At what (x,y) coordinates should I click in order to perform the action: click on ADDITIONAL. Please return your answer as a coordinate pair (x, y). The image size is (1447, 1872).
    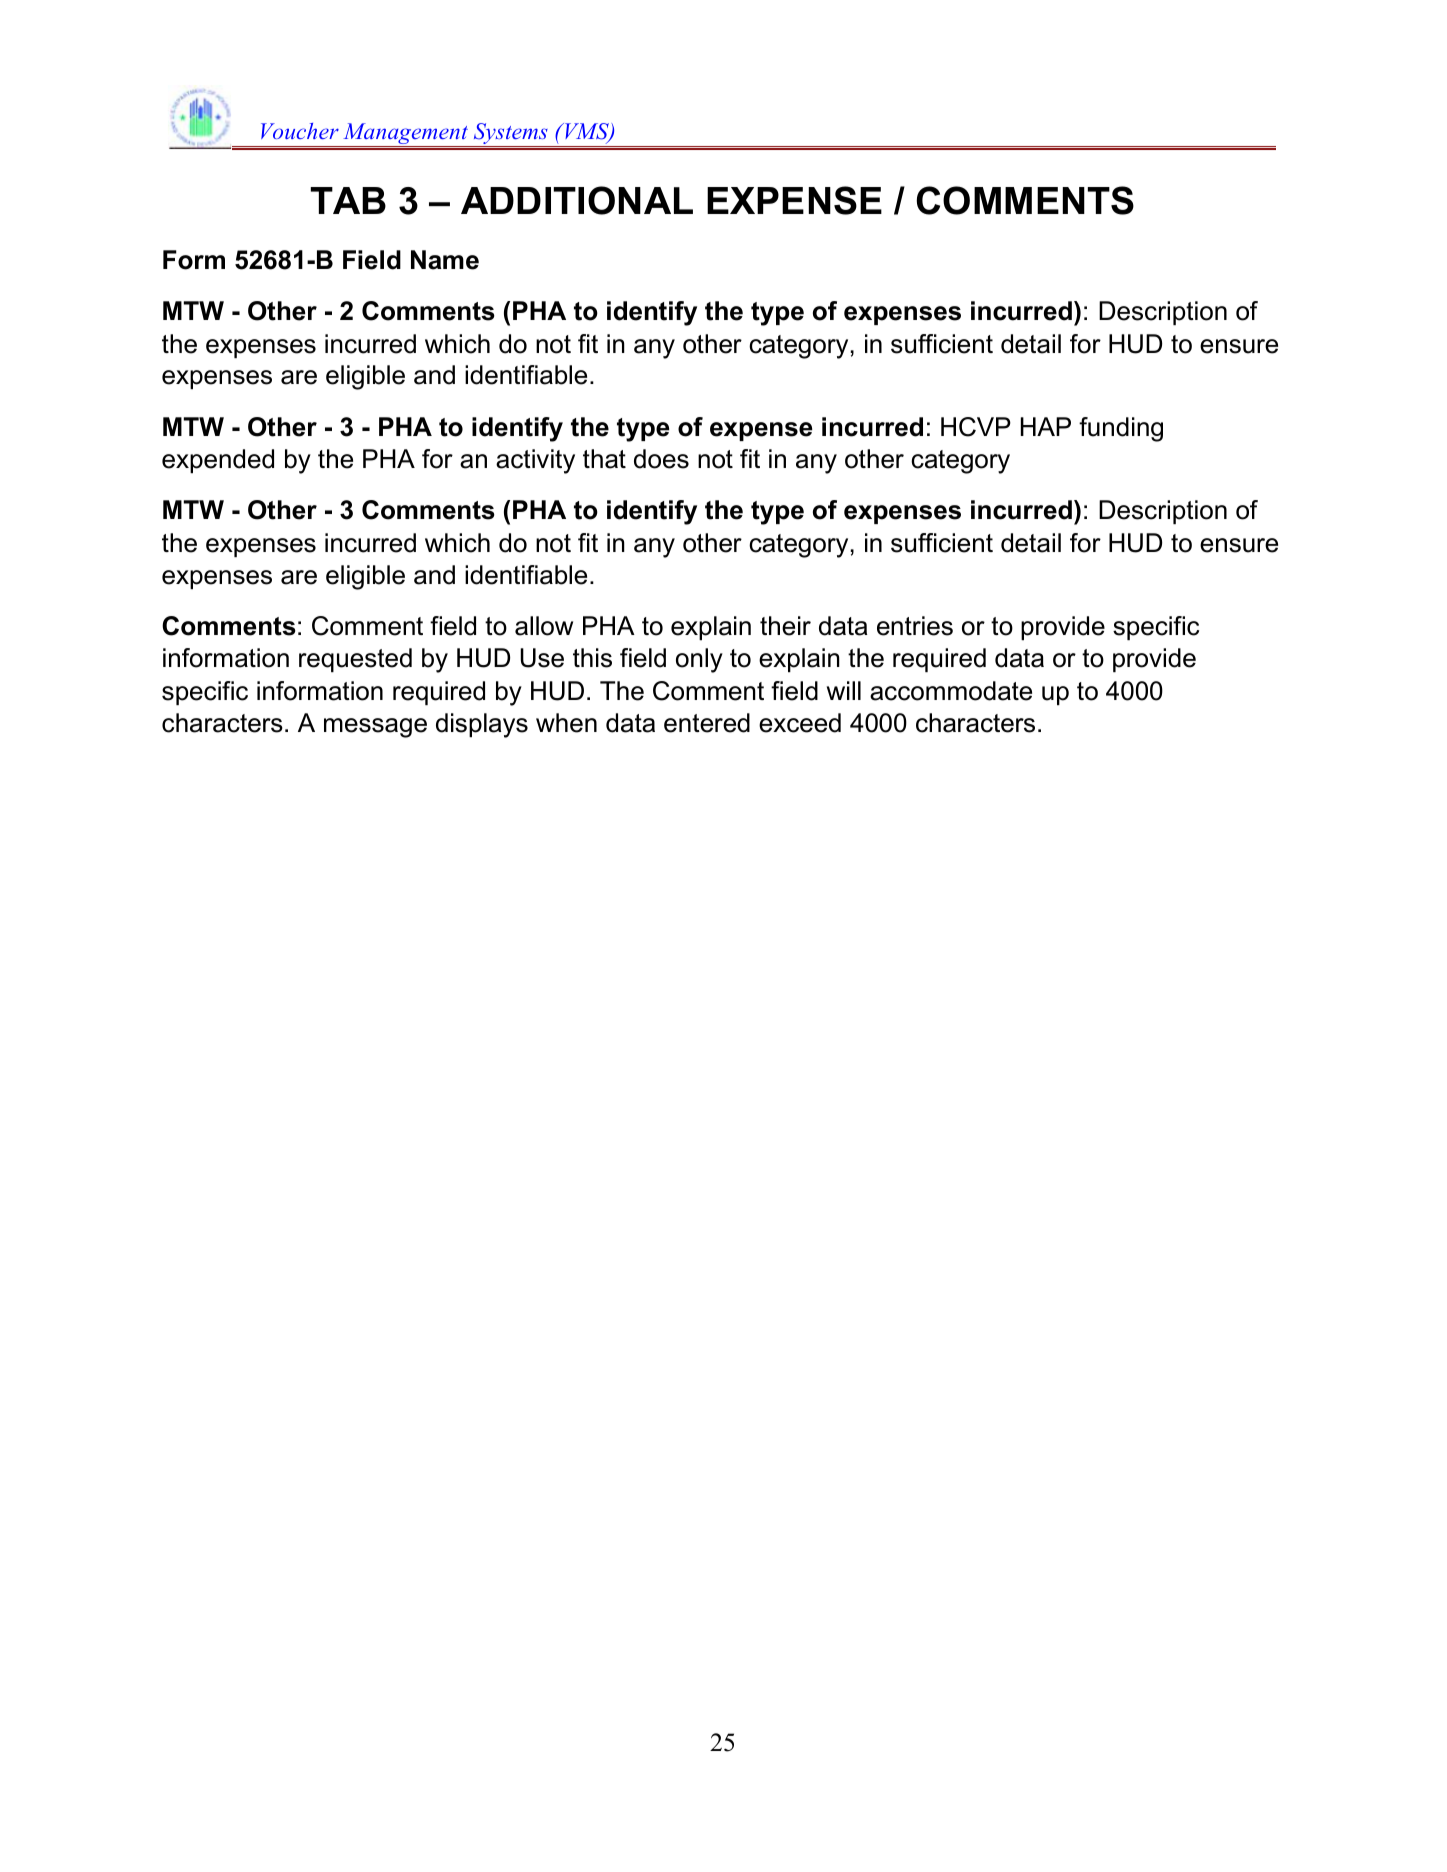
    Looking at the image, I should click on (577, 200).
